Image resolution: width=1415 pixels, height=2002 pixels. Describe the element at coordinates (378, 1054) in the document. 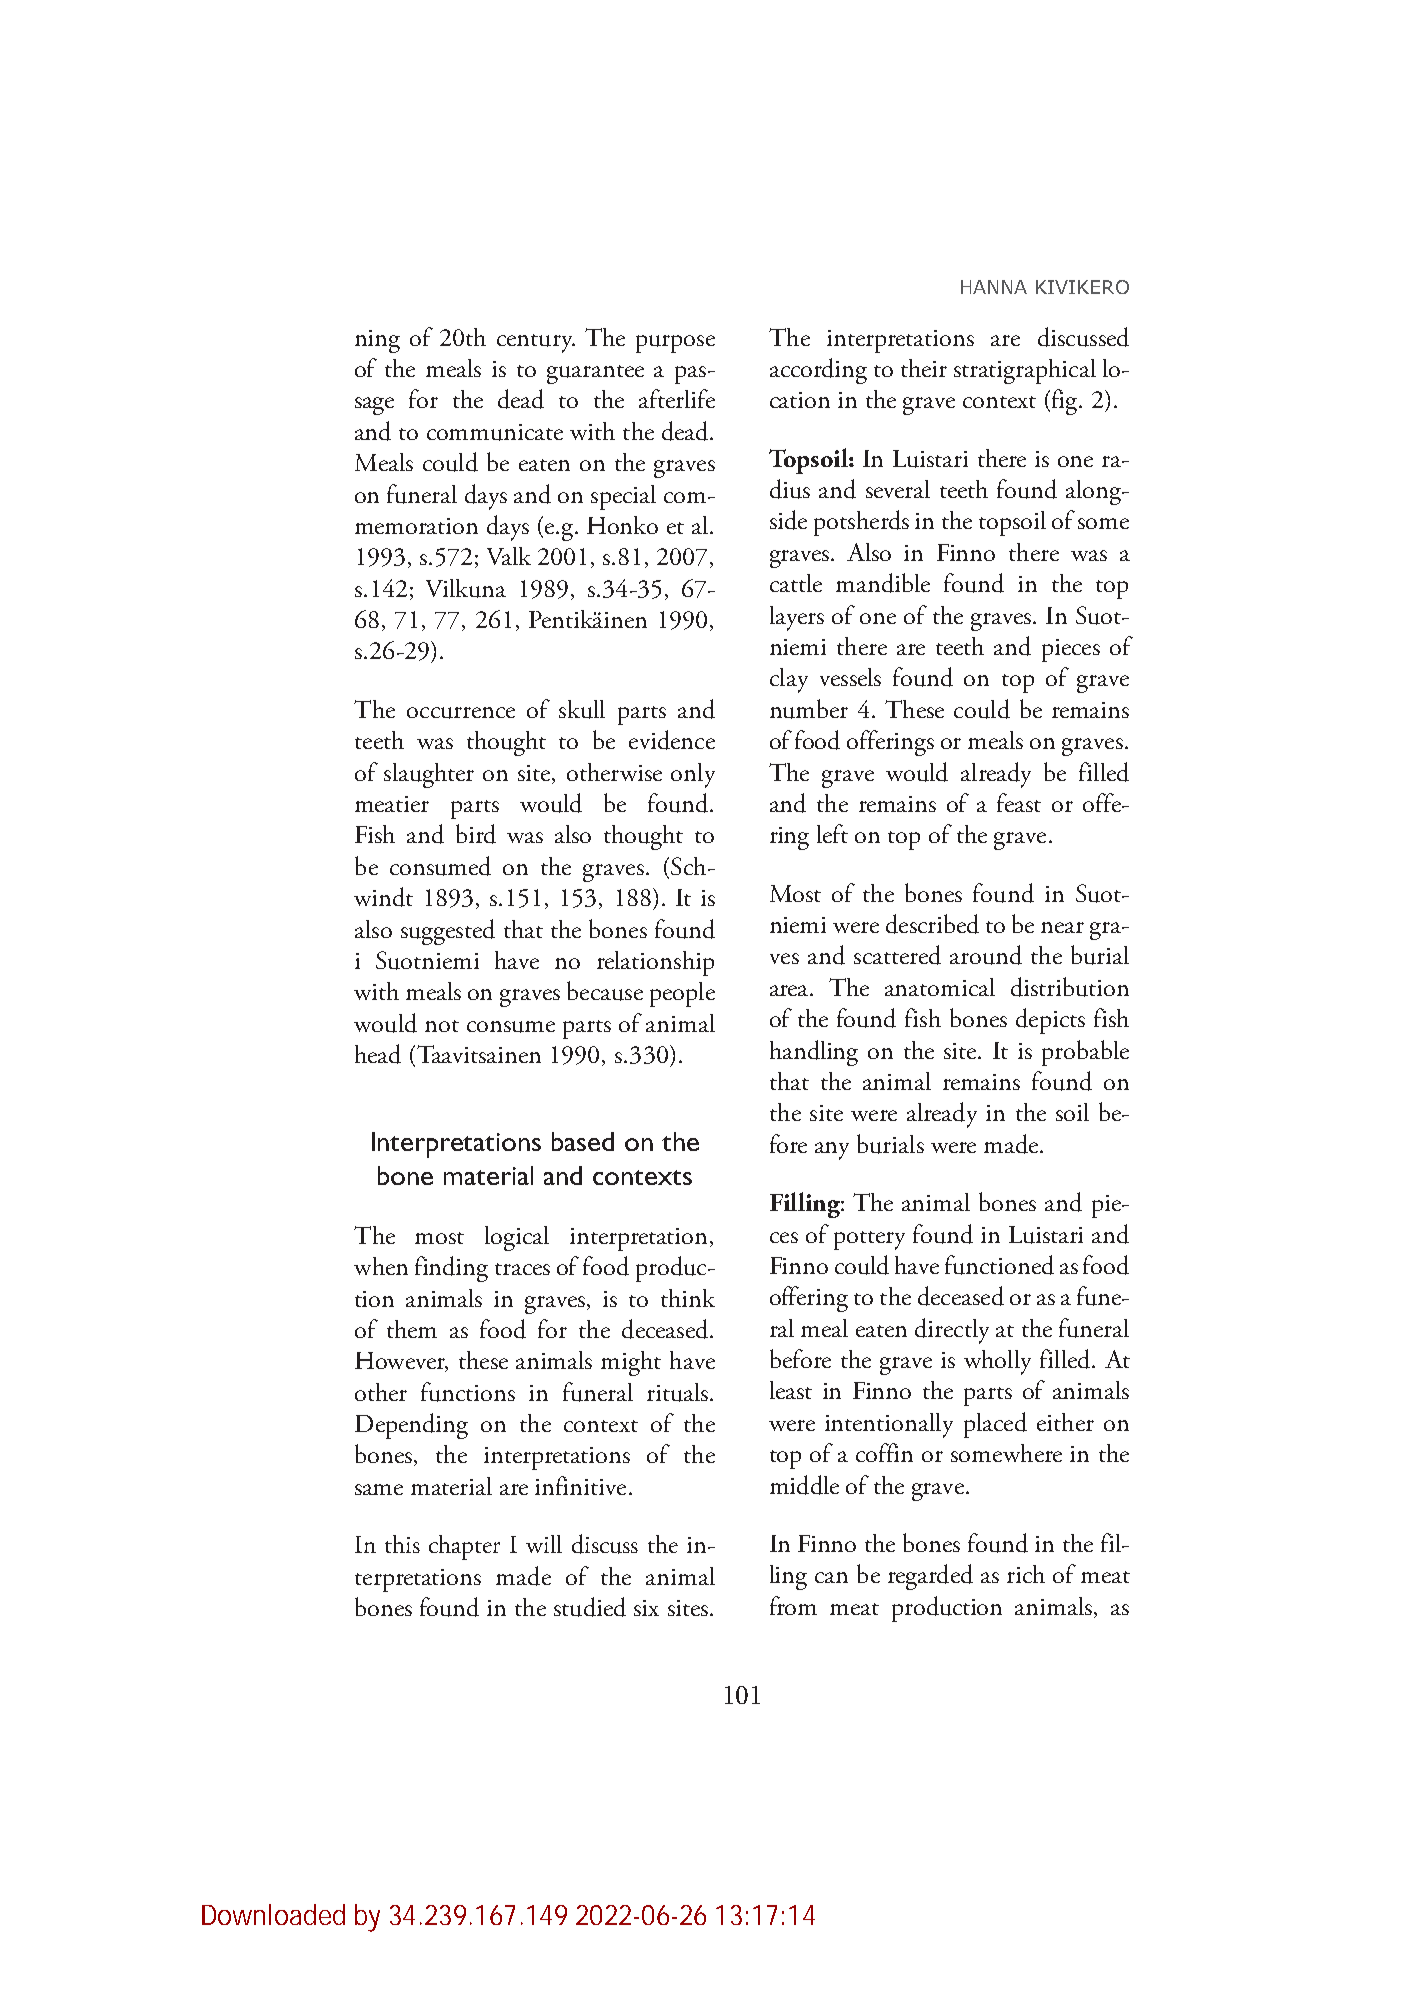

I see `head` at that location.
